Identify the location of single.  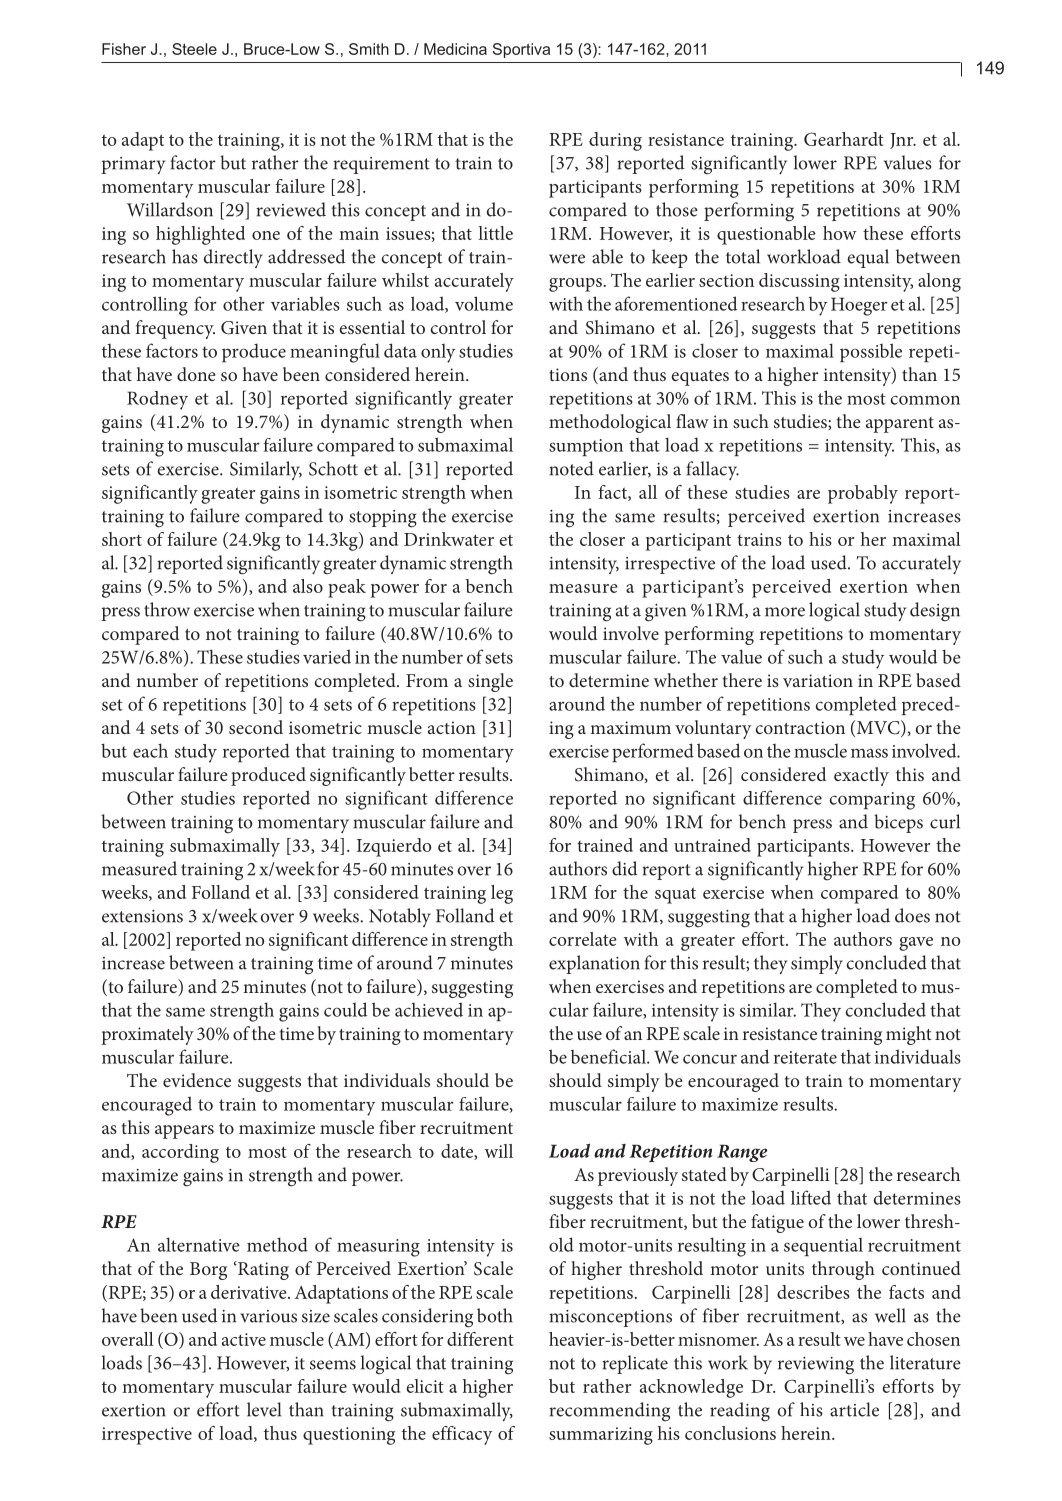
(490, 682).
